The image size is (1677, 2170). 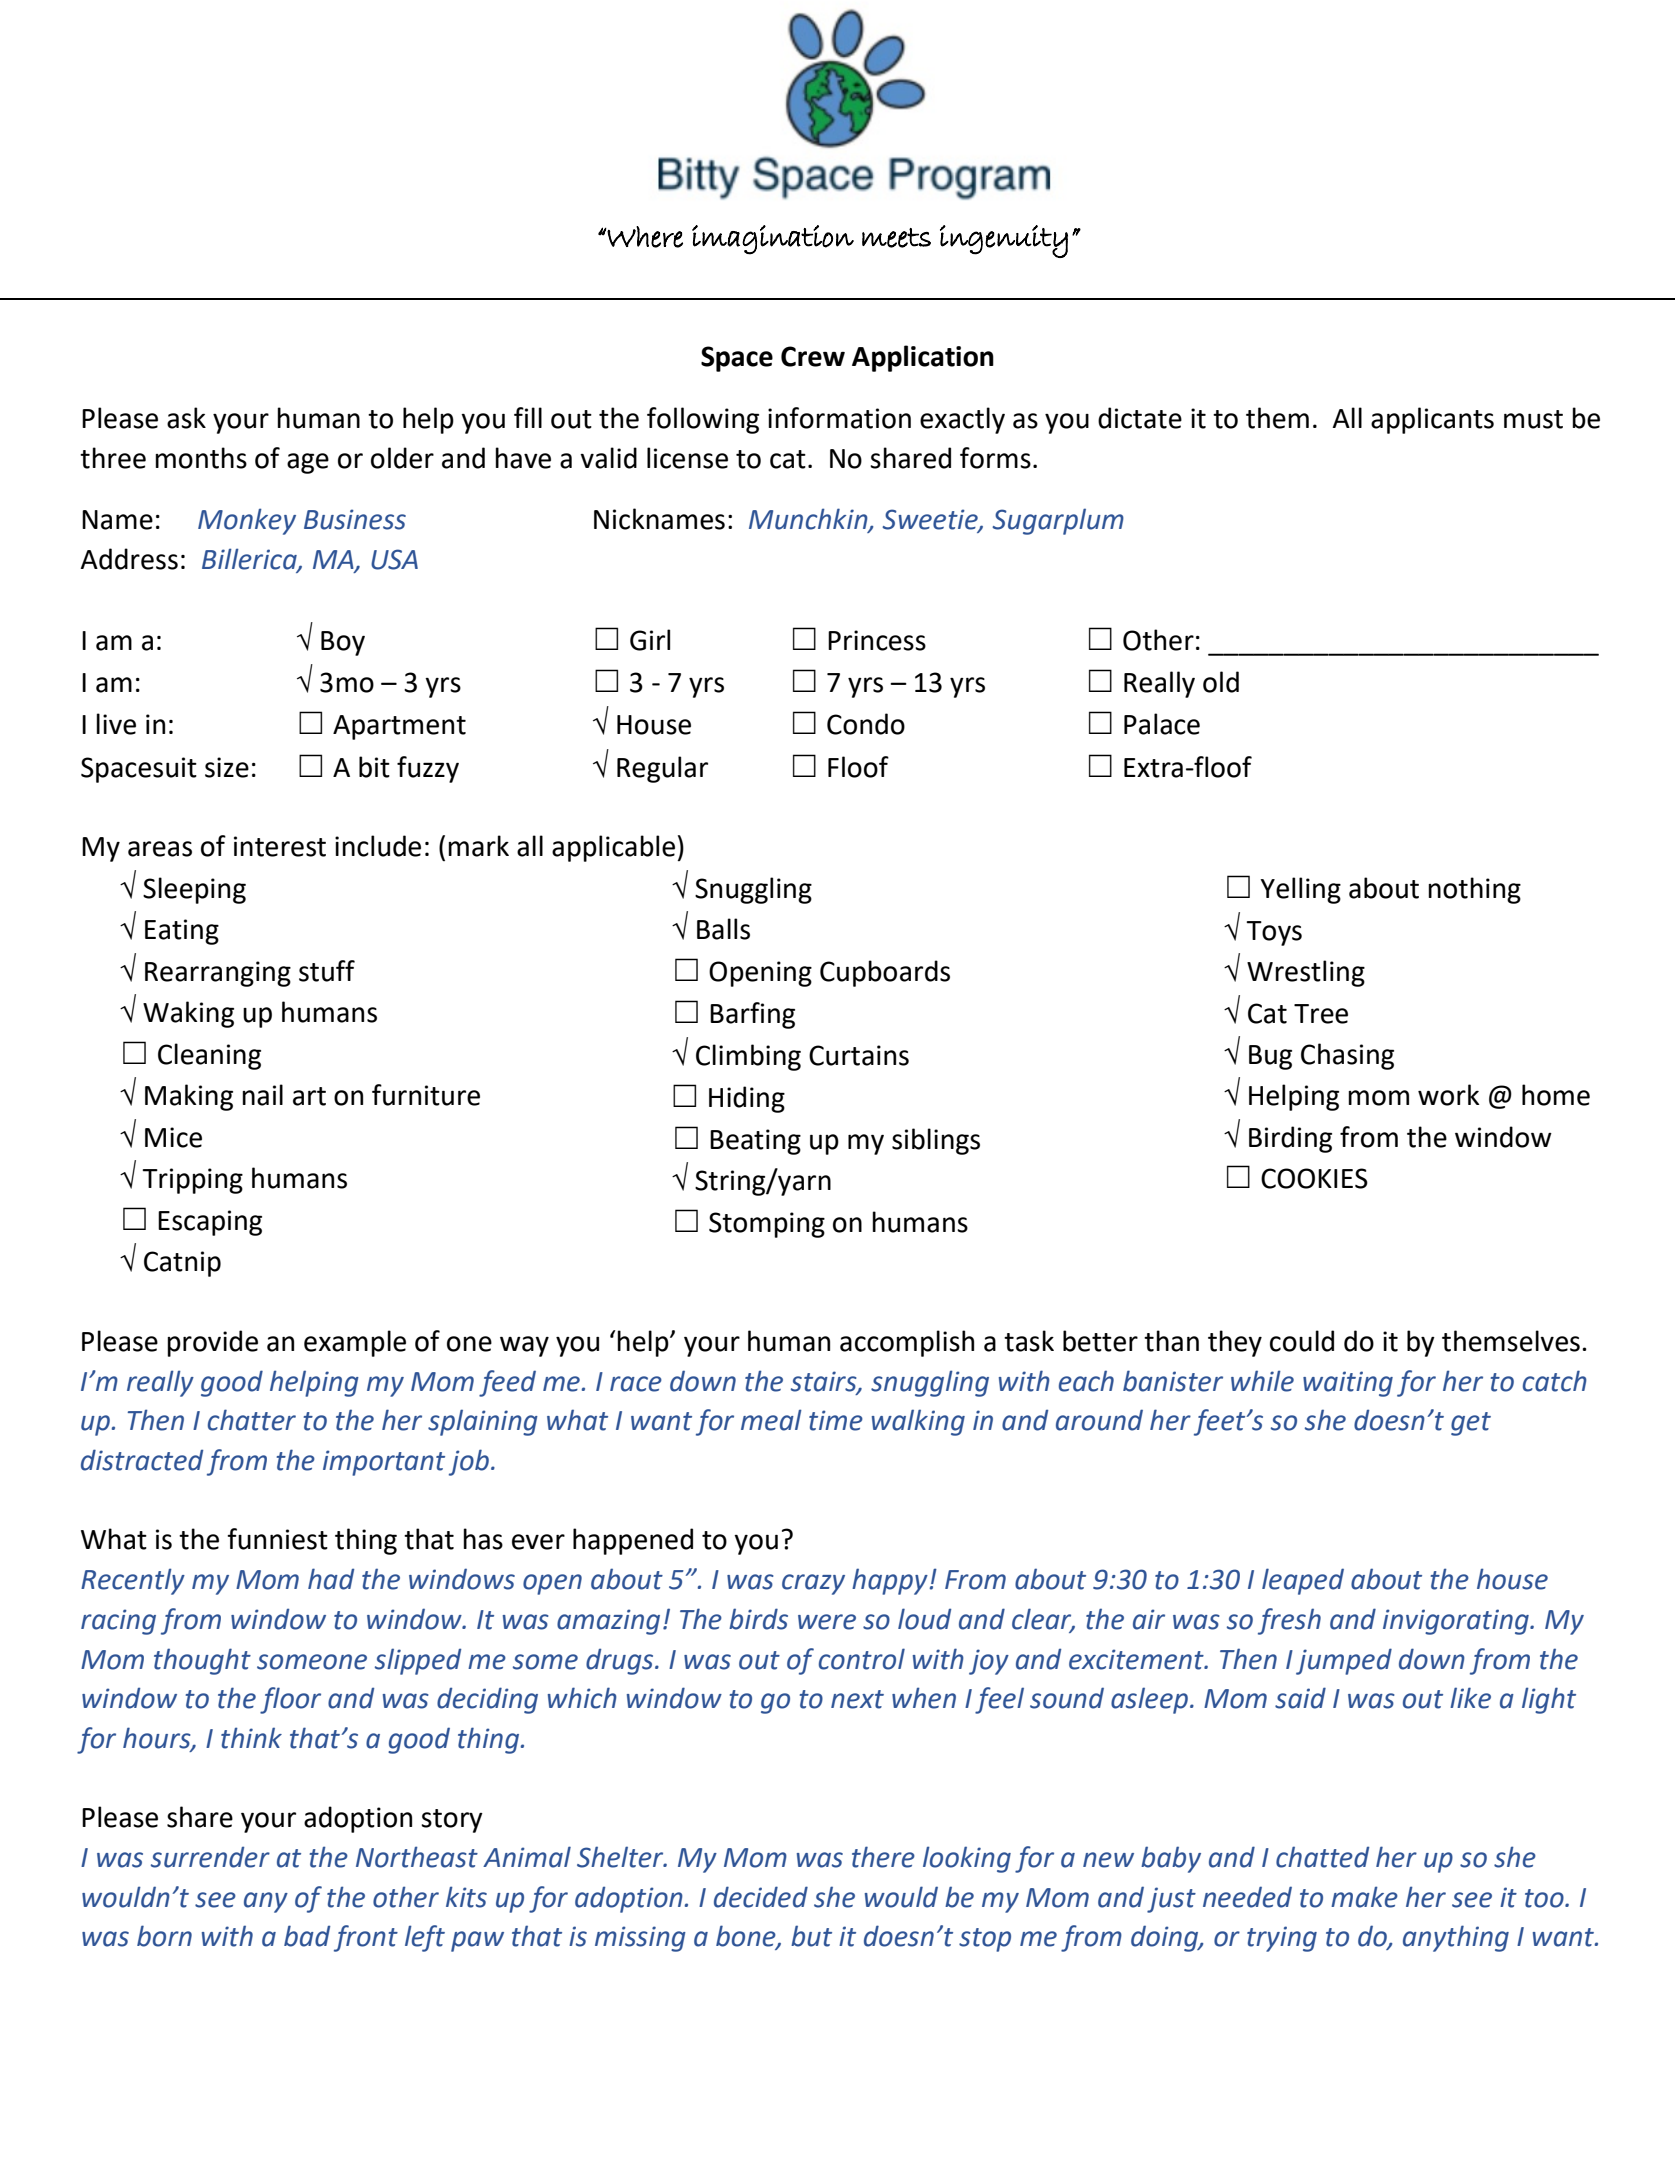 I want to click on Condo, so click(x=866, y=724).
